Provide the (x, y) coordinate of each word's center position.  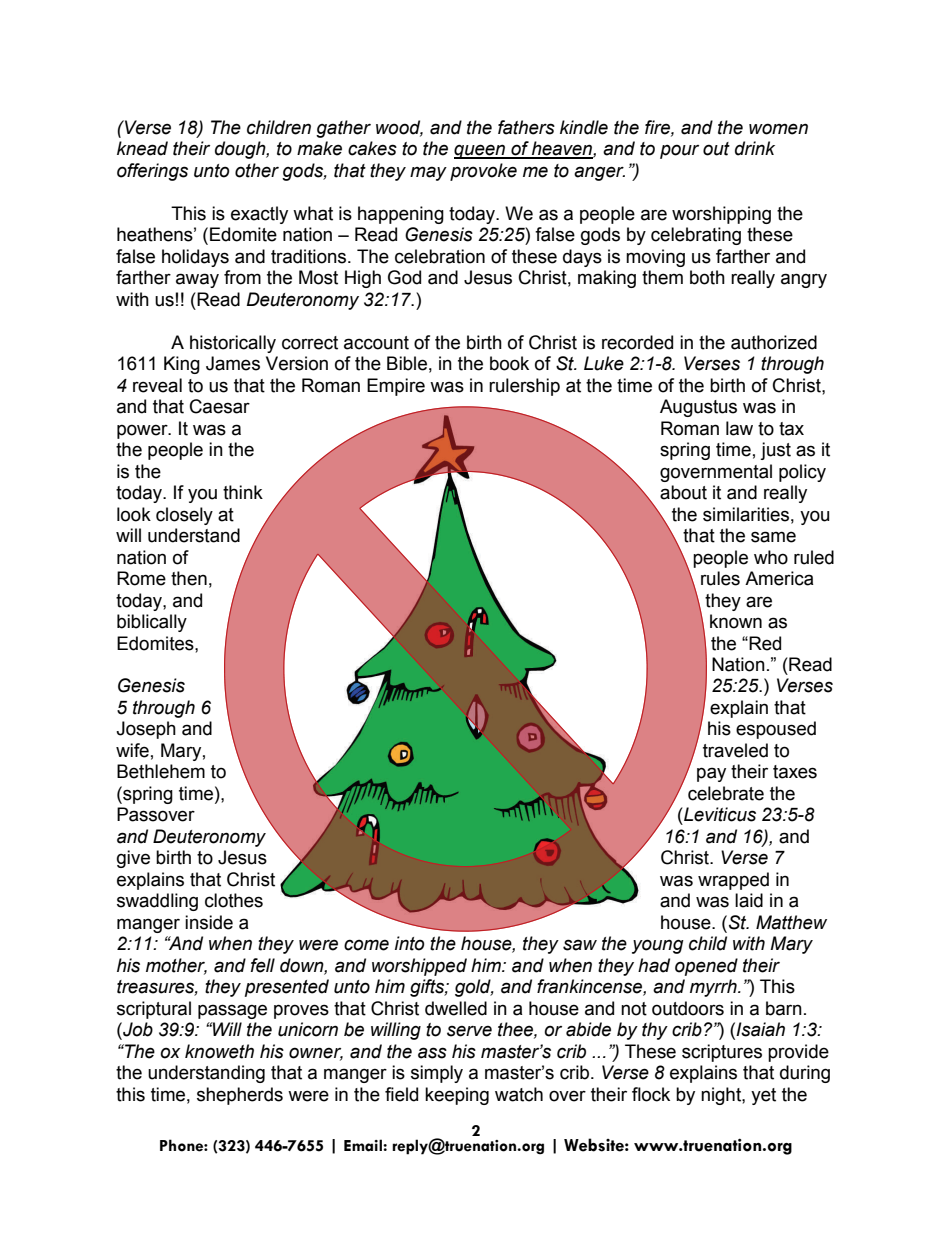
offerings (152, 172)
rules (720, 578)
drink (755, 148)
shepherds (240, 1096)
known (736, 621)
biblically (152, 623)
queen (480, 151)
